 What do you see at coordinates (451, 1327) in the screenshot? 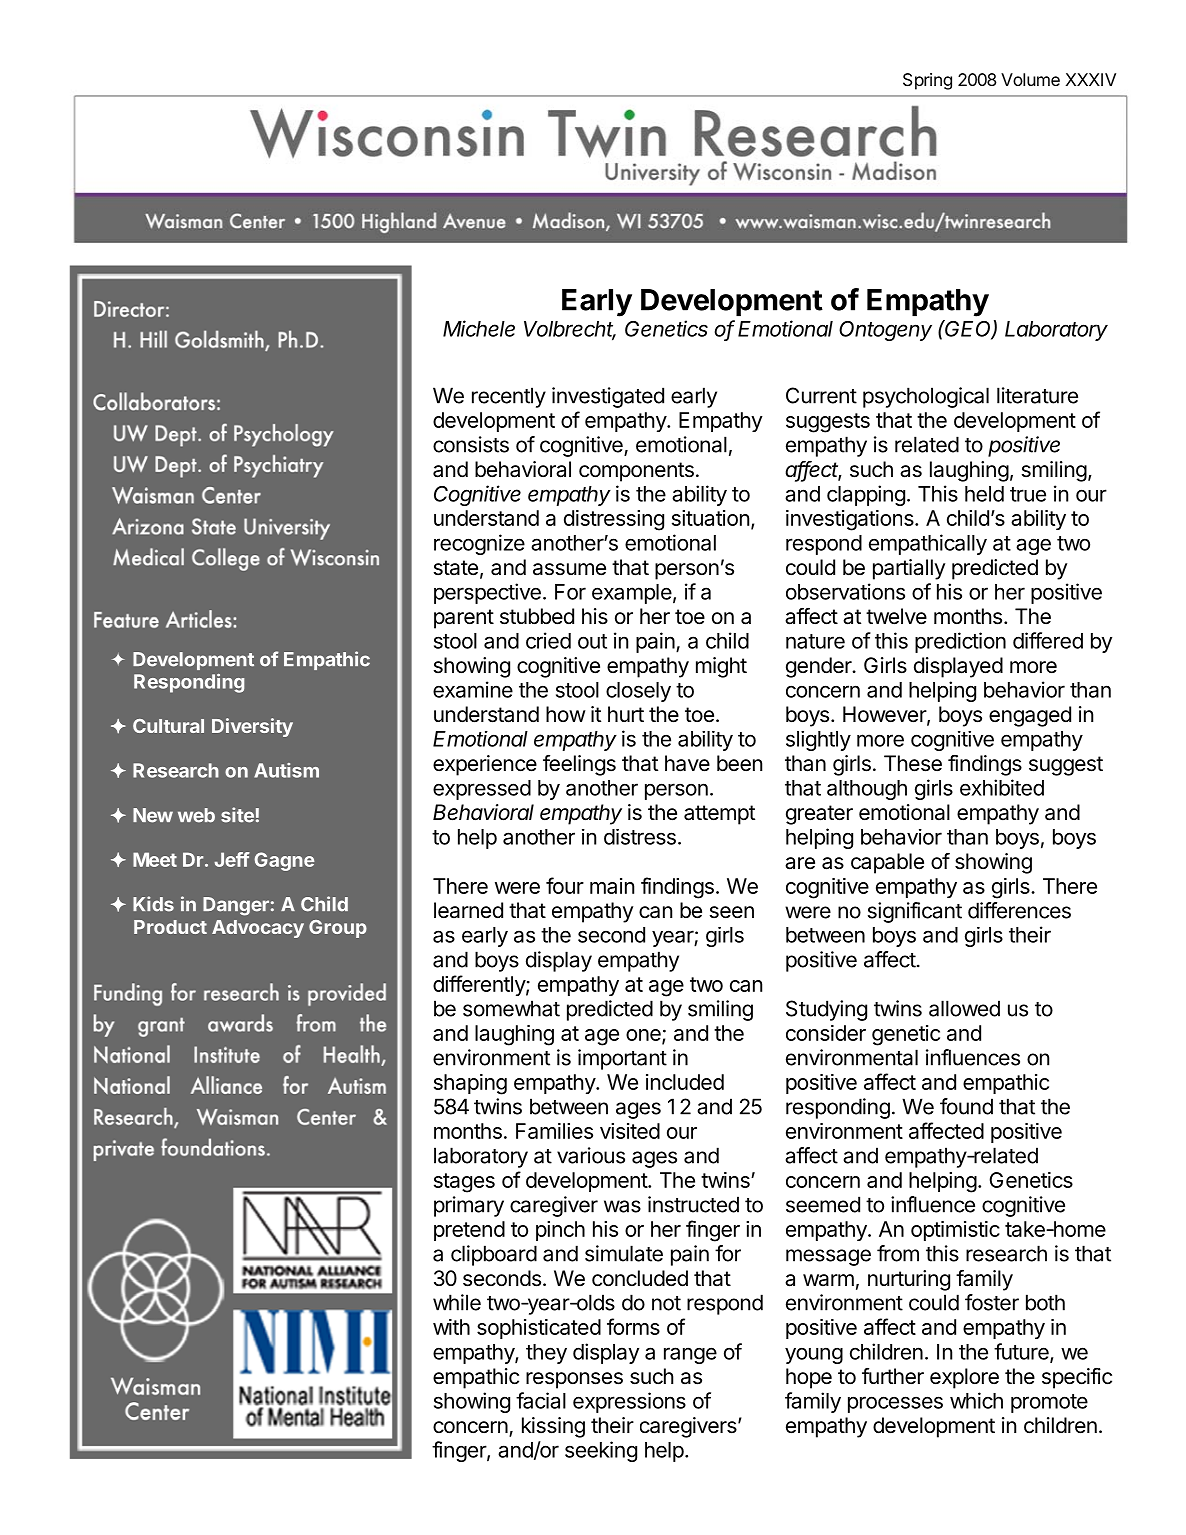
I see `with` at bounding box center [451, 1327].
